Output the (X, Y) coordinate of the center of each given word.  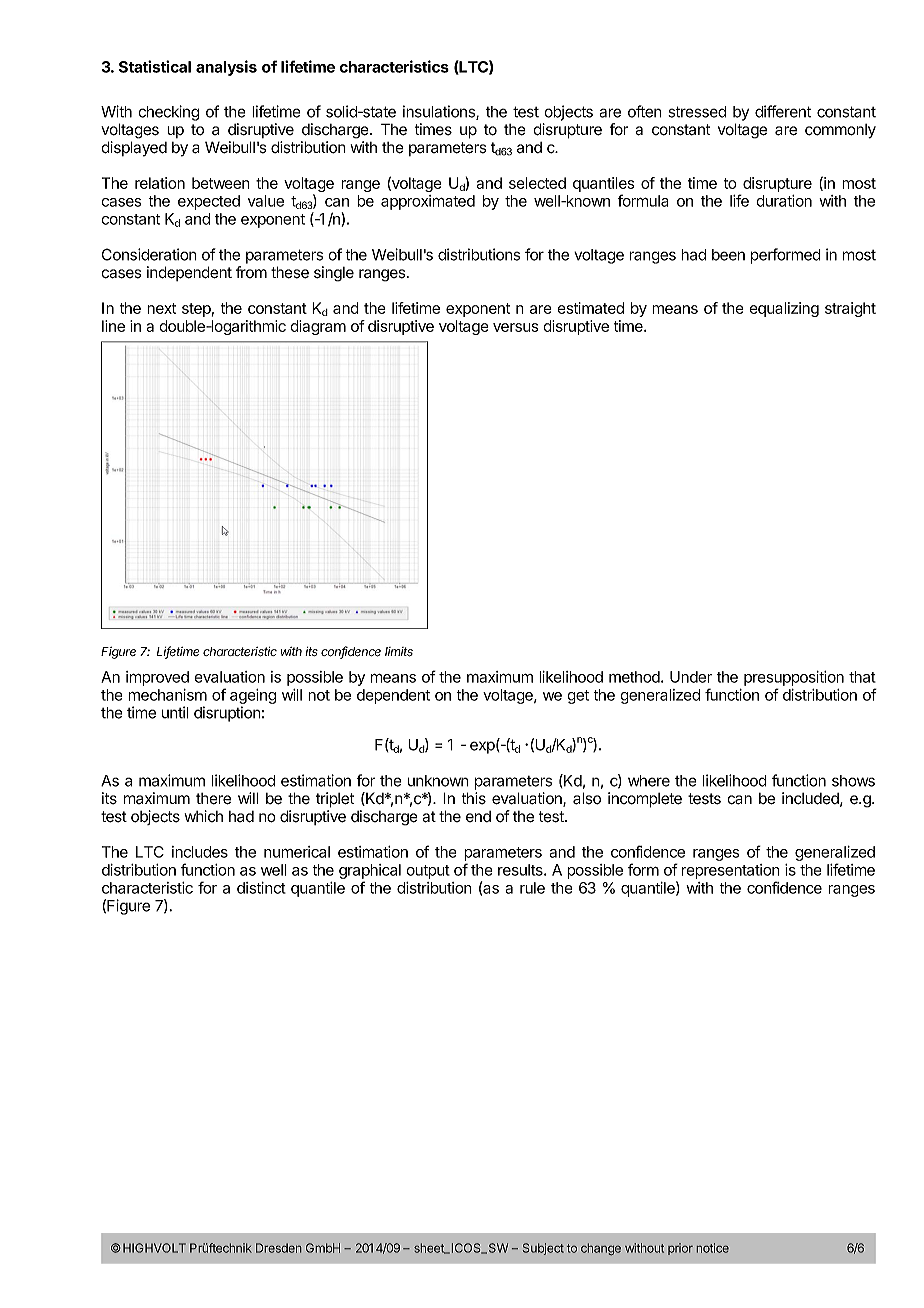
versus (516, 327)
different (783, 111)
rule (532, 888)
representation (731, 871)
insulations (440, 112)
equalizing (784, 309)
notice (713, 1248)
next (161, 308)
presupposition (794, 678)
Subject (543, 1249)
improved (157, 678)
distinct (261, 888)
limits (399, 652)
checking (168, 113)
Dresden (278, 1248)
